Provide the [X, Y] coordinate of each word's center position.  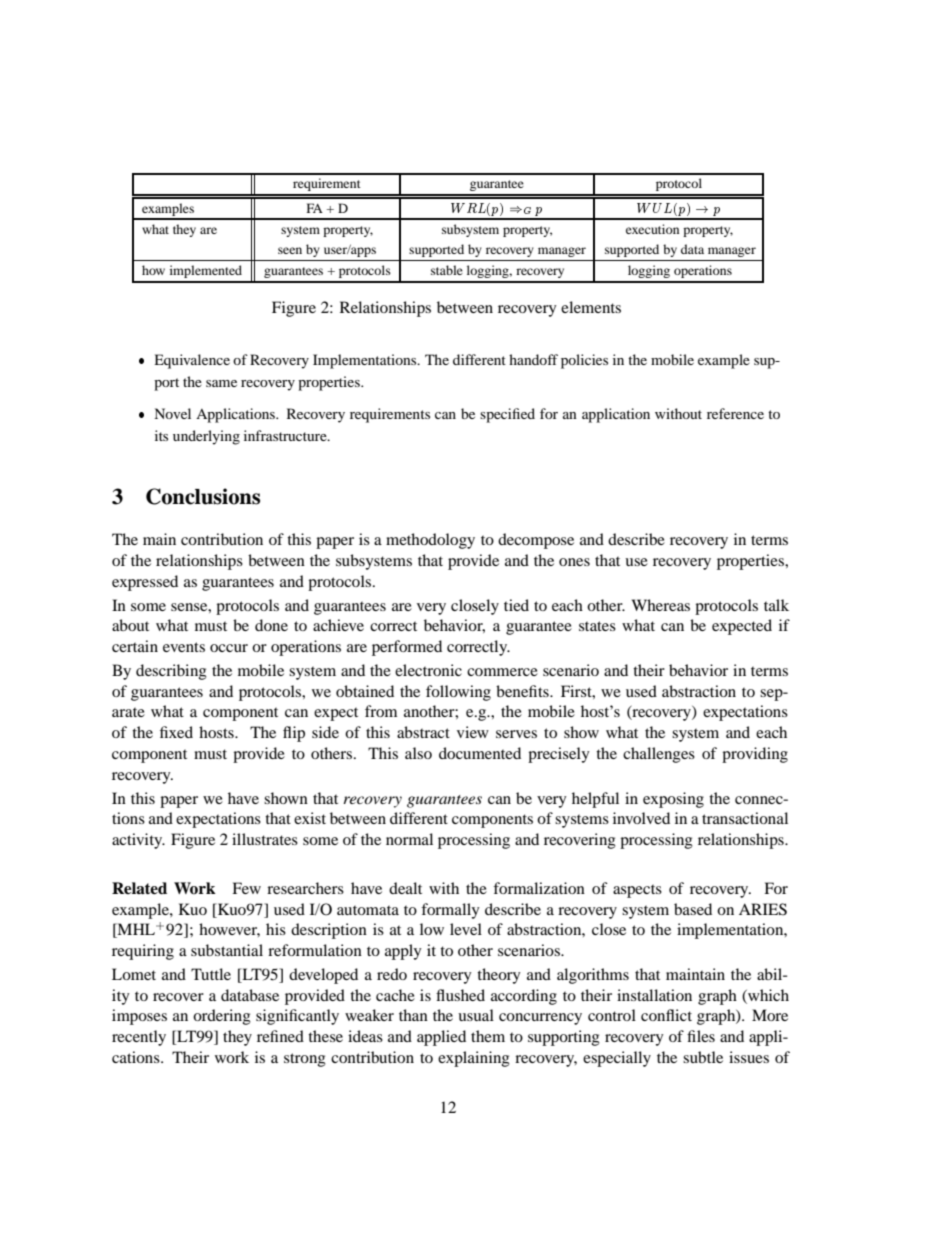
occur [229, 648]
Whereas [661, 605]
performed [407, 648]
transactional [745, 818]
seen [290, 250]
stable [447, 270]
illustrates [265, 839]
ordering [222, 1017]
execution [652, 229]
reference [735, 413]
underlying [206, 437]
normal [409, 839]
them [488, 1036]
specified [507, 415]
